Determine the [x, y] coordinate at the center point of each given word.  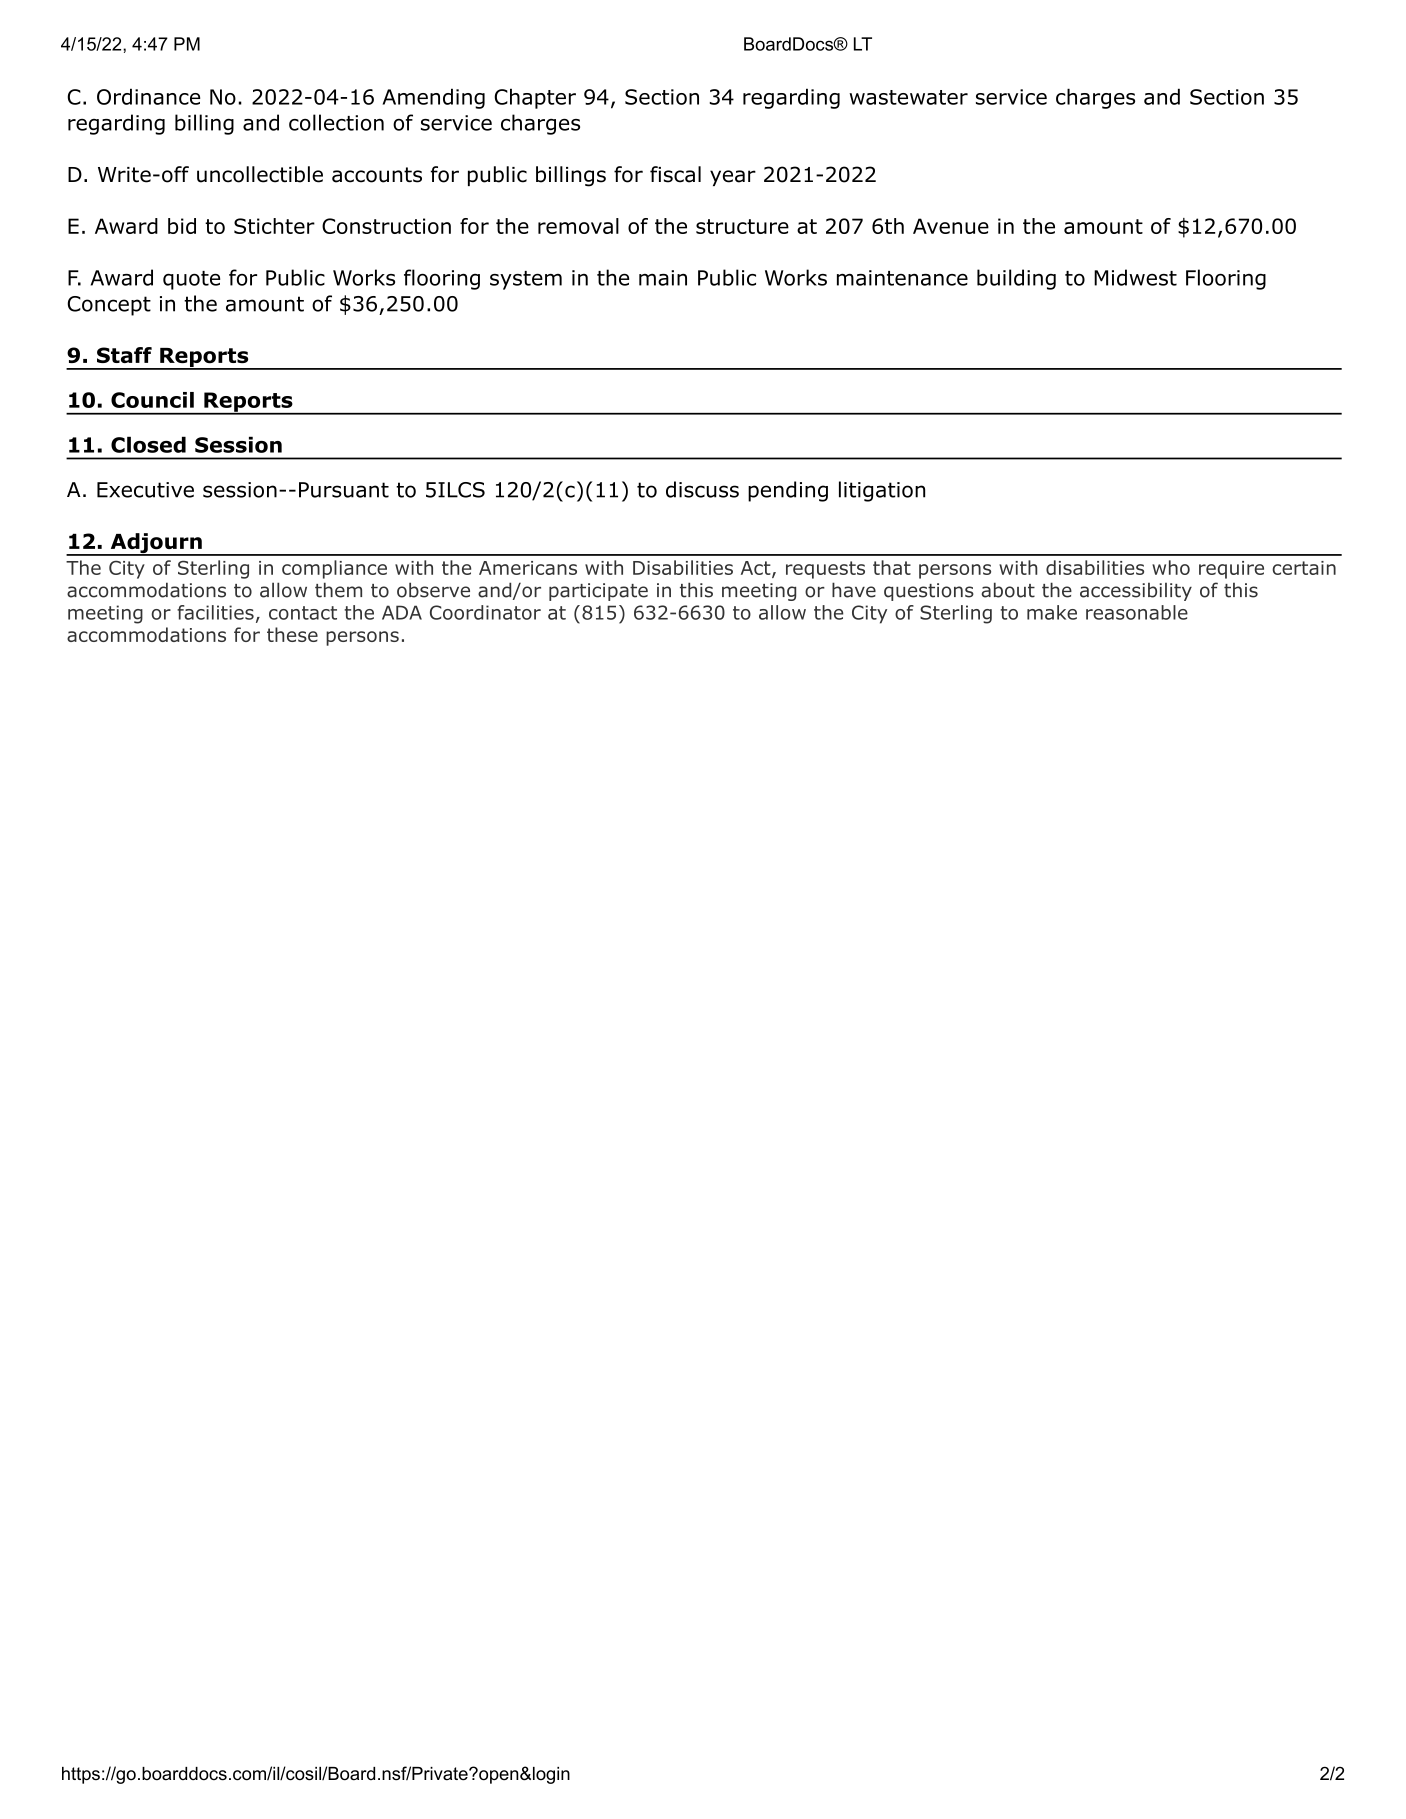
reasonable [1137, 612]
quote [191, 280]
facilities [215, 612]
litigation [882, 491]
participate [598, 592]
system [526, 280]
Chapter [535, 98]
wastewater [908, 97]
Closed [148, 444]
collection [336, 122]
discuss [702, 489]
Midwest [1135, 277]
